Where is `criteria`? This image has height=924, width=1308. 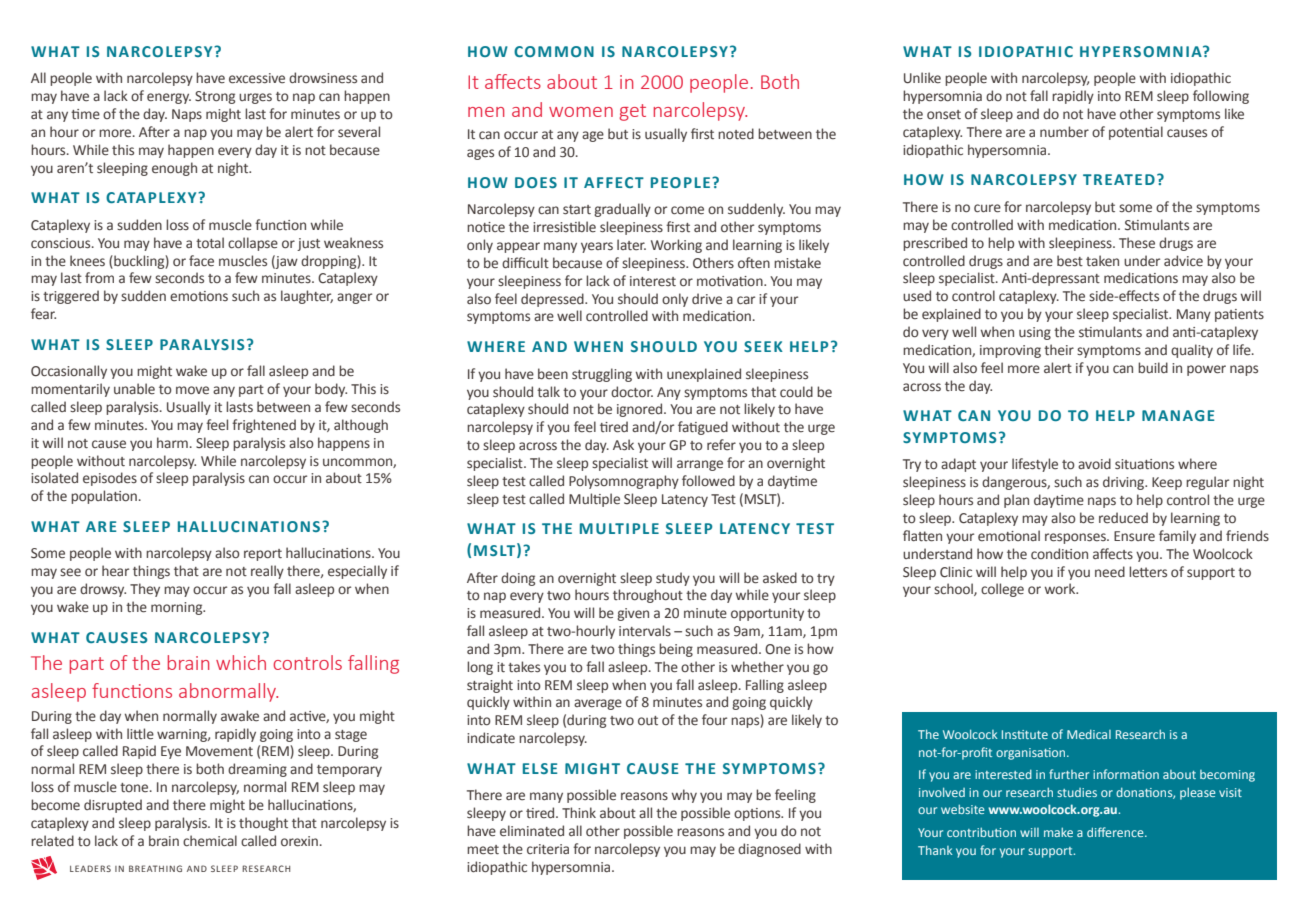
criteria is located at coordinates (548, 849).
